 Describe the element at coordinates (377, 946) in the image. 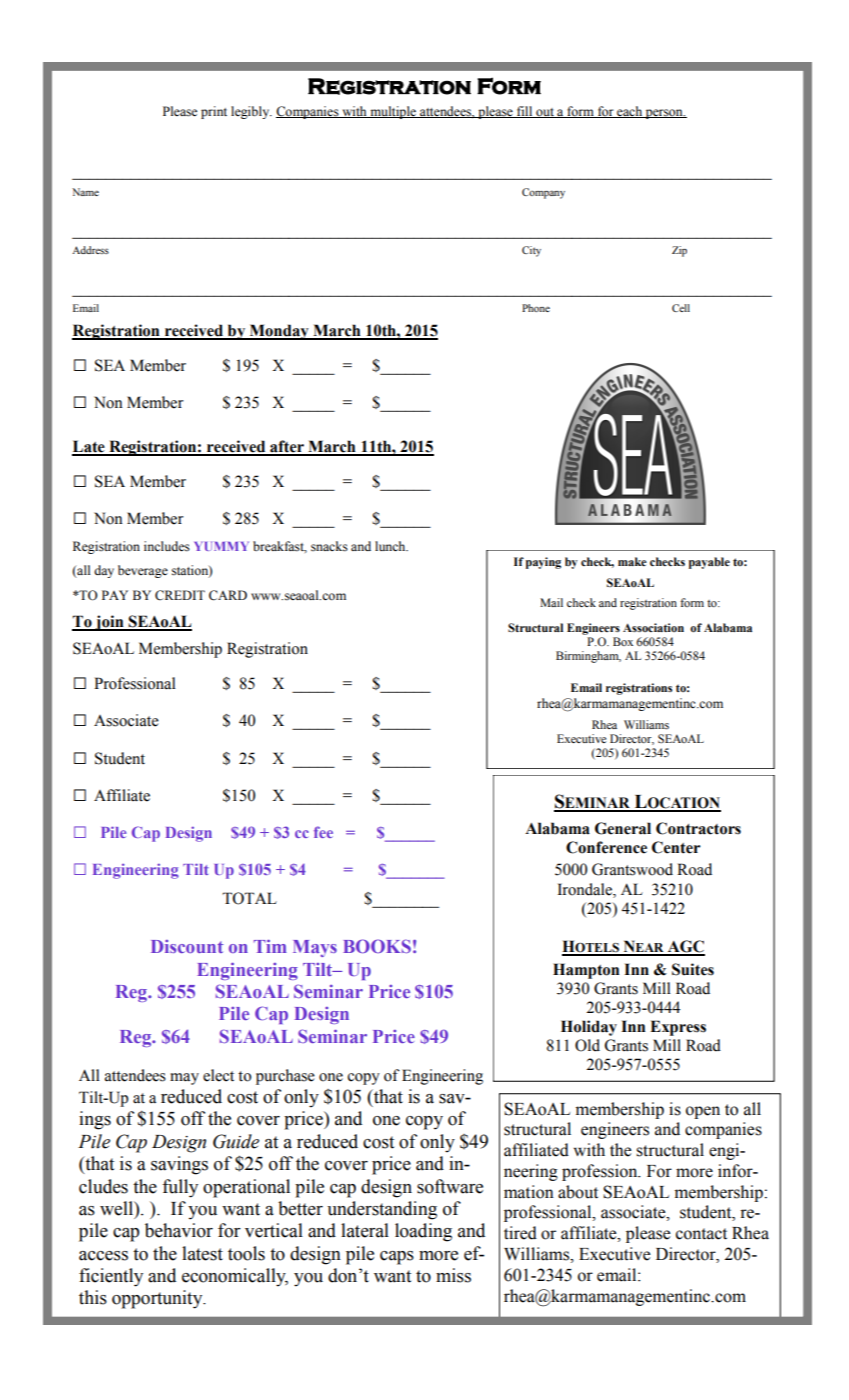

I see `BOOKS` at that location.
